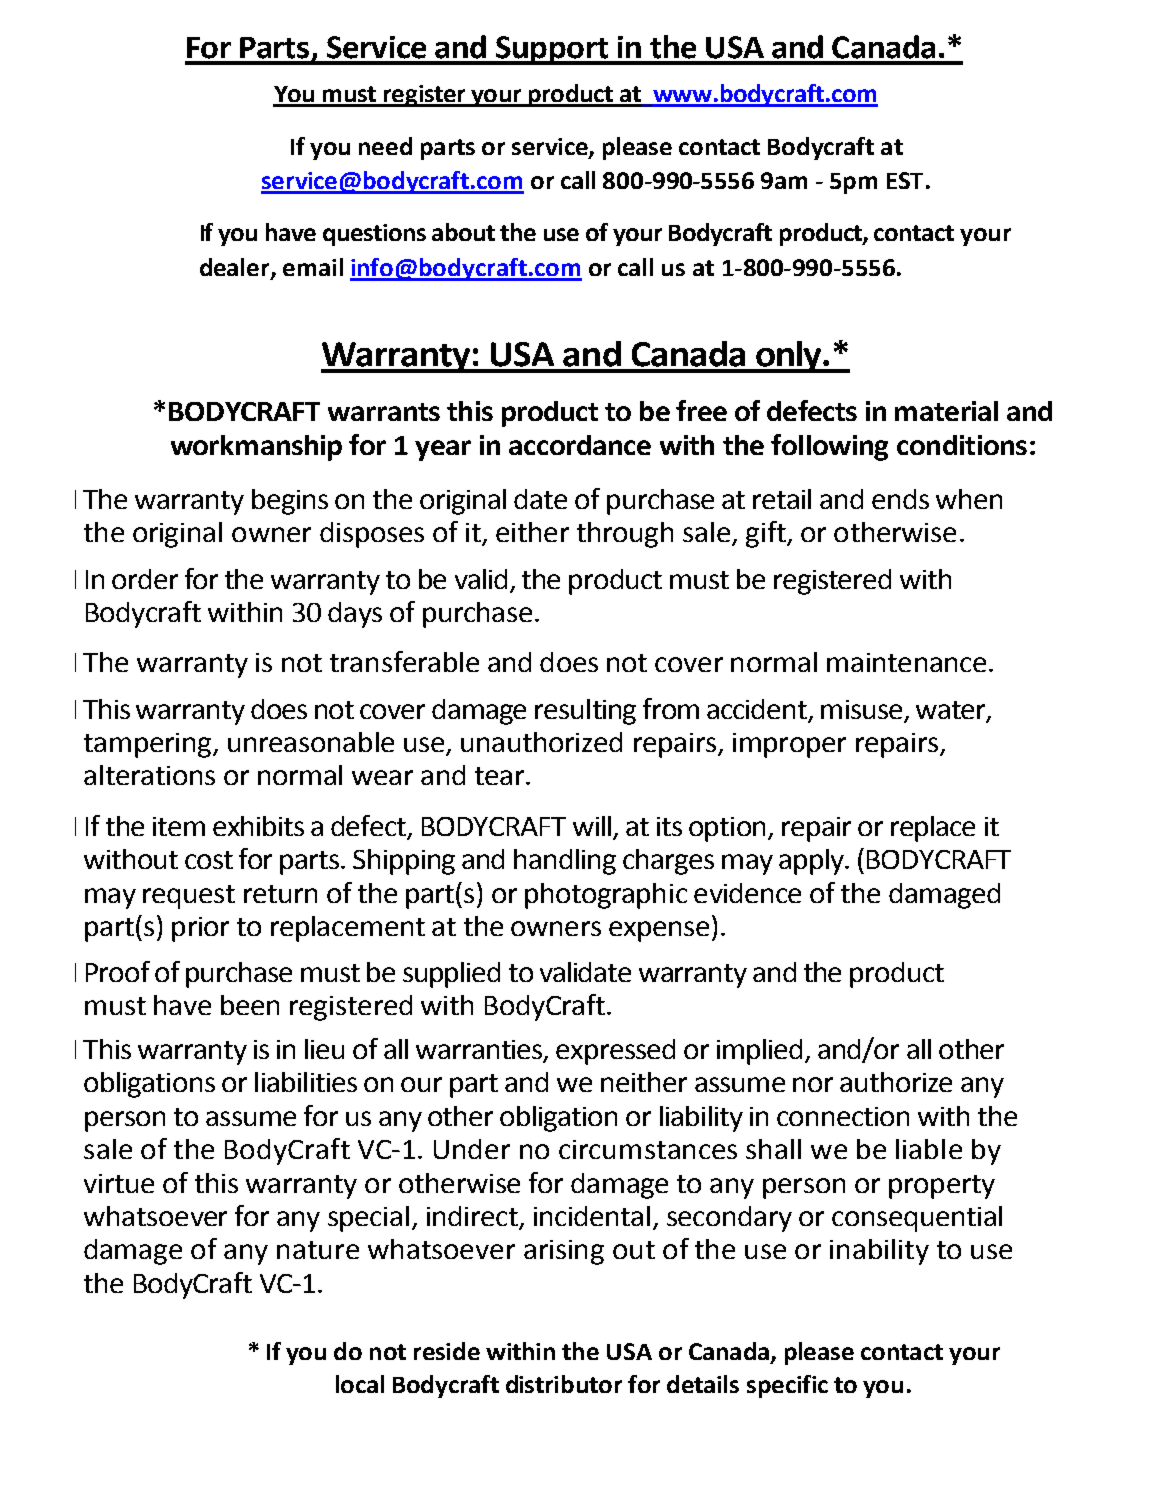  Describe the element at coordinates (787, 1386) in the screenshot. I see `specific` at that location.
